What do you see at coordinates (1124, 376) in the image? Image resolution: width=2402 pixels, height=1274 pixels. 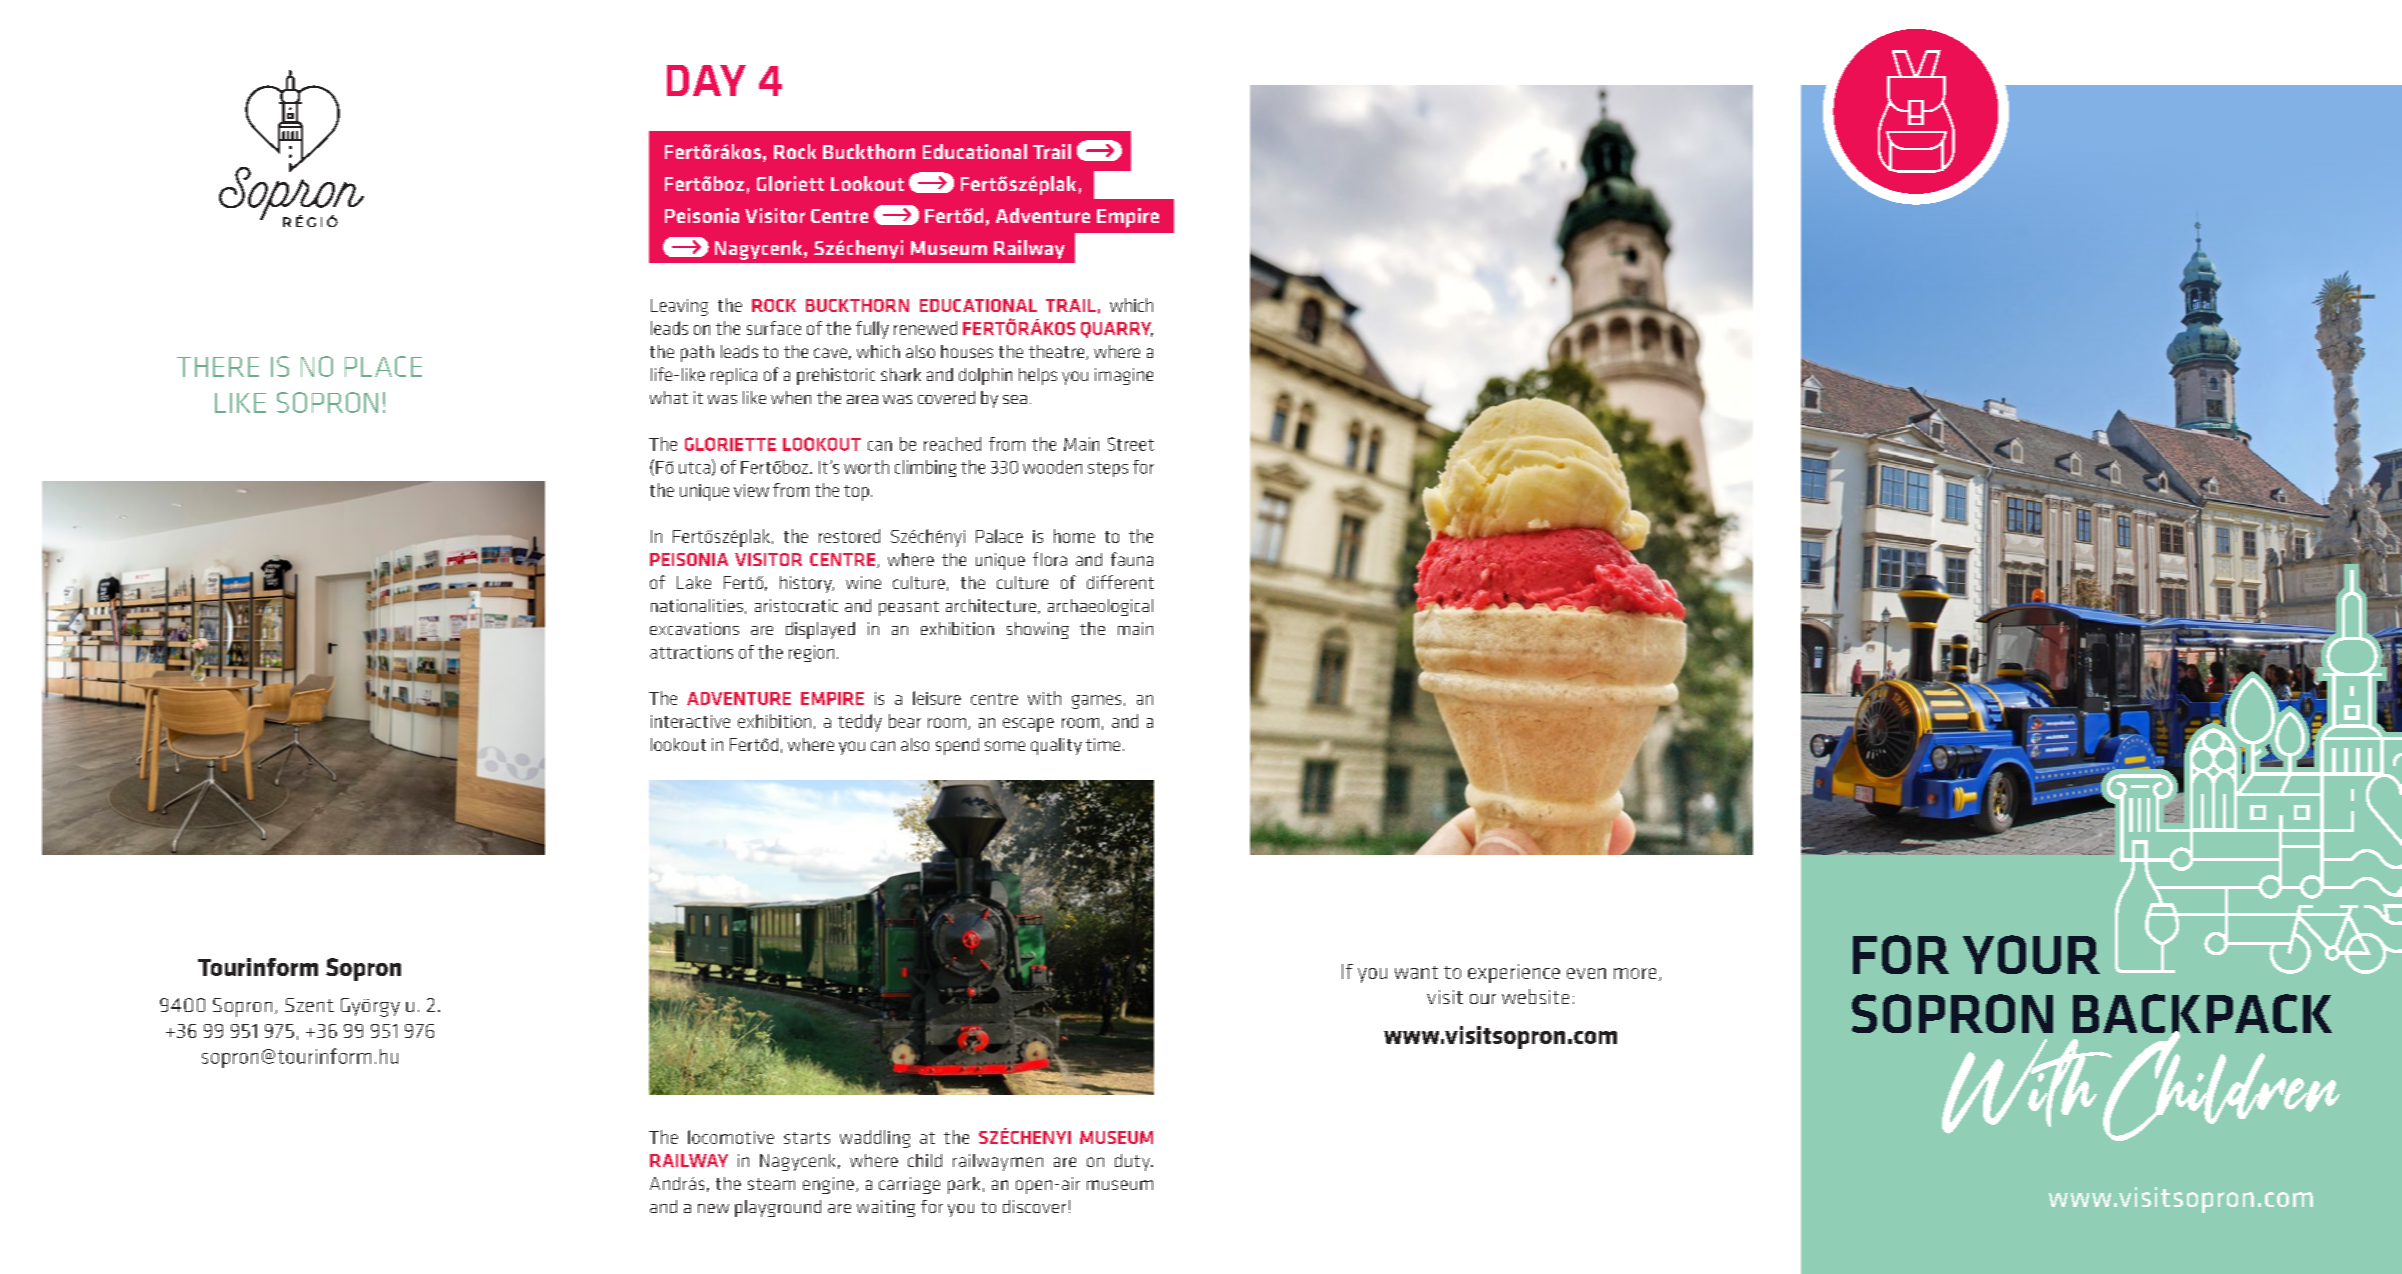 I see `imagine` at bounding box center [1124, 376].
